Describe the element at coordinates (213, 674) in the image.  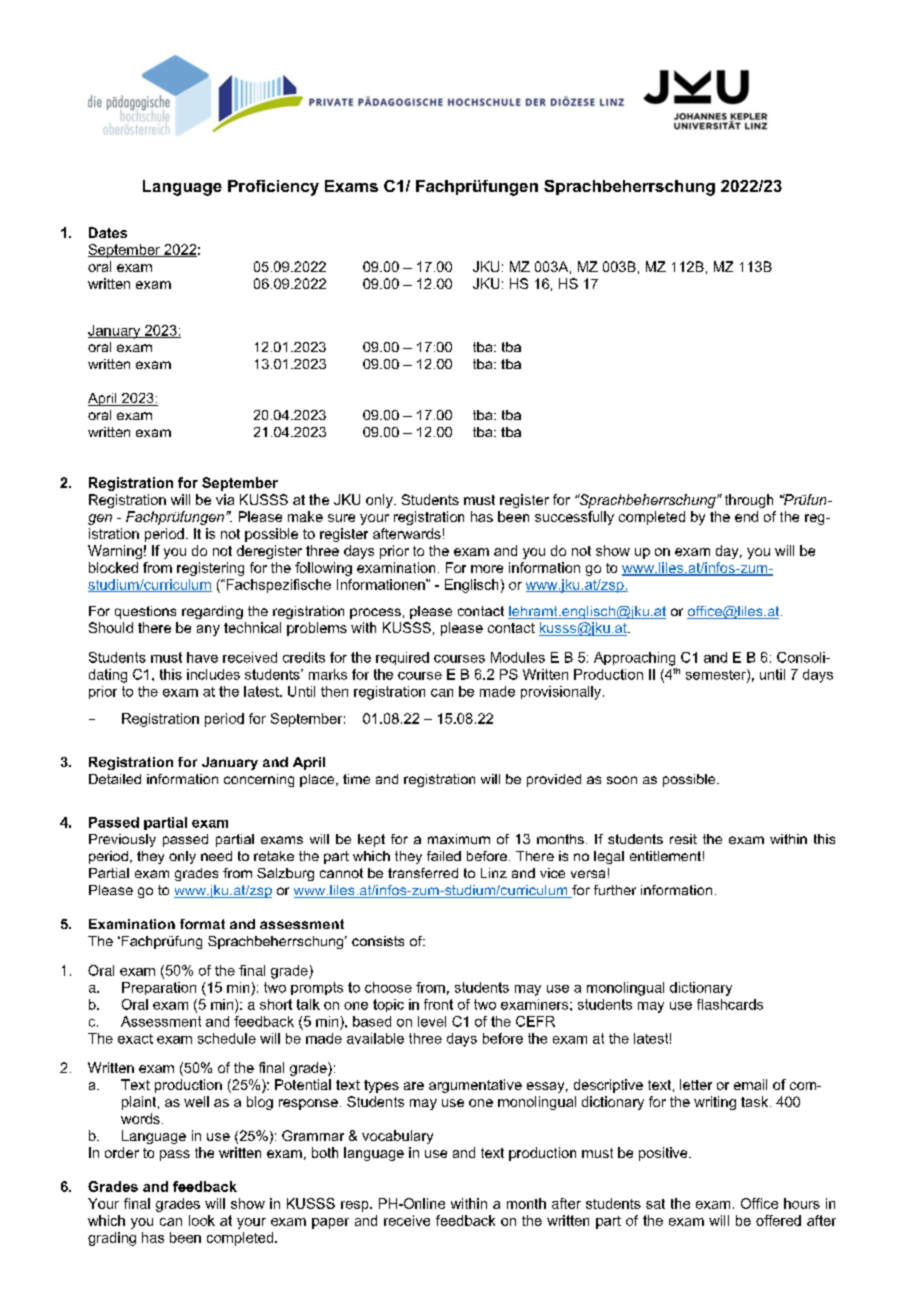
I see `includes` at that location.
